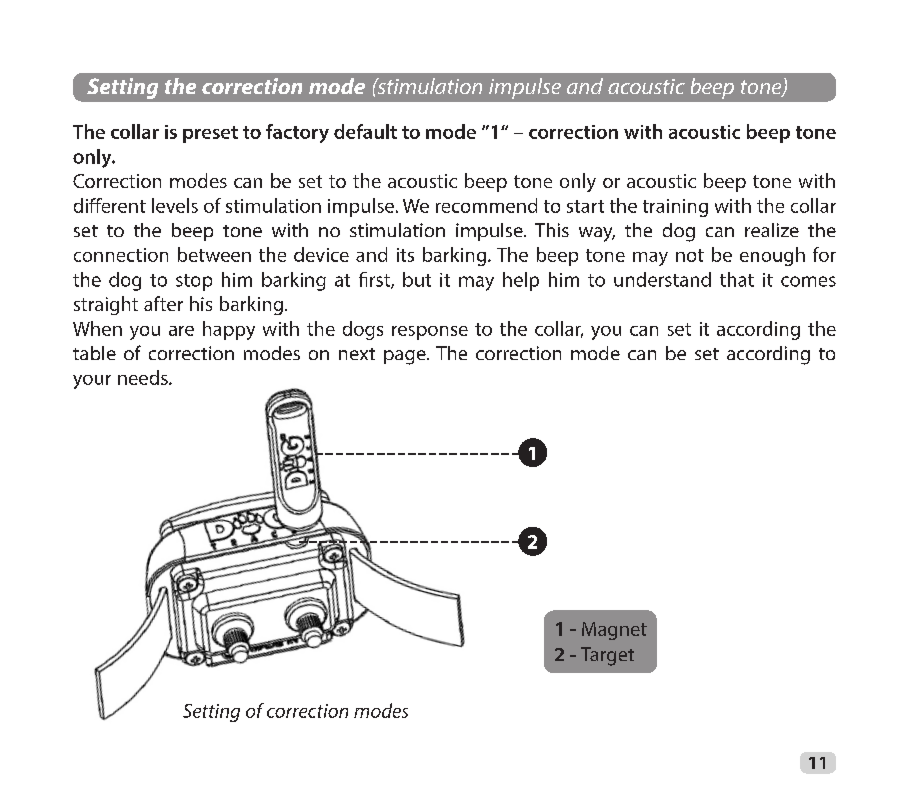  Describe the element at coordinates (675, 208) in the image. I see `training` at that location.
